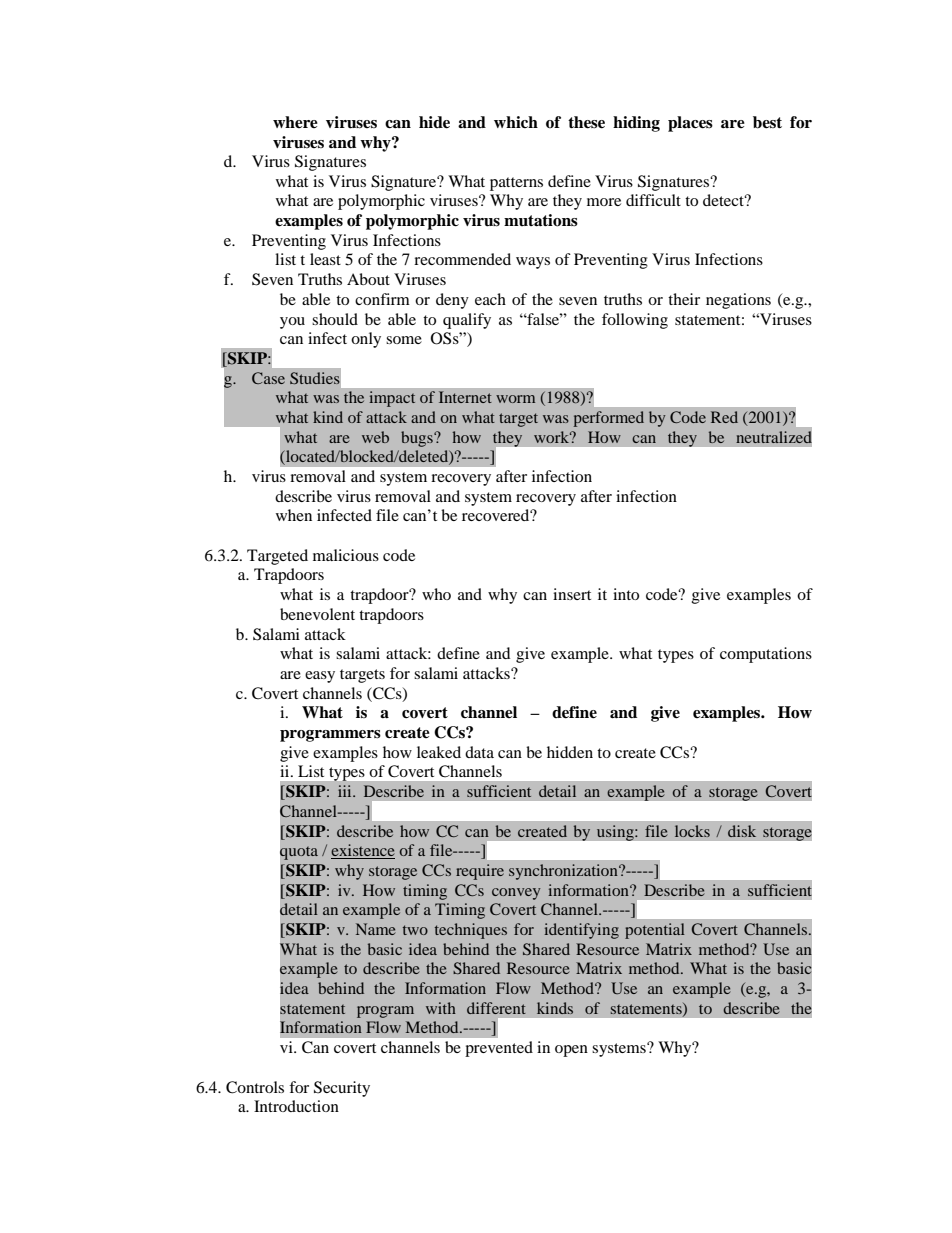  What do you see at coordinates (690, 124) in the screenshot?
I see `places` at bounding box center [690, 124].
